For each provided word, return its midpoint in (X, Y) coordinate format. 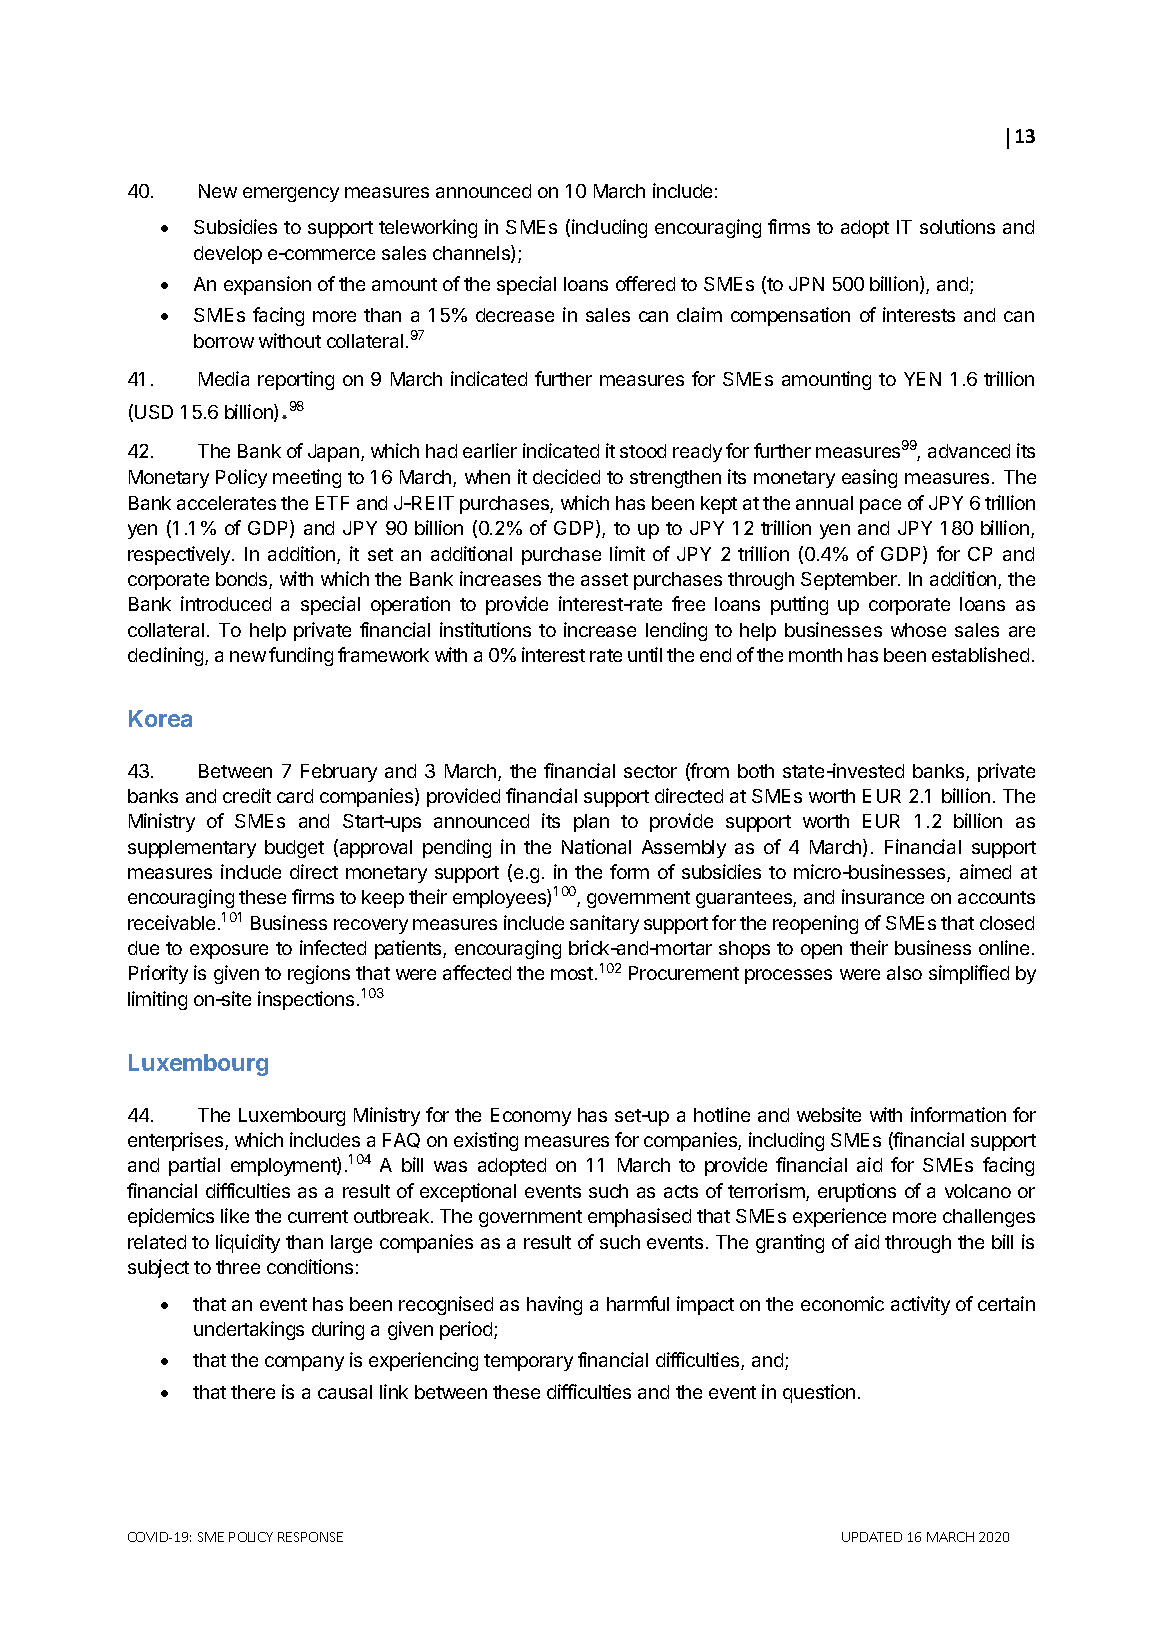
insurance (883, 896)
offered (645, 283)
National (596, 846)
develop (228, 255)
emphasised (639, 1217)
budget (294, 849)
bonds (243, 580)
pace (880, 506)
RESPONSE (310, 1537)
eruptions (857, 1192)
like (235, 1215)
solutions (957, 226)
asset (604, 579)
